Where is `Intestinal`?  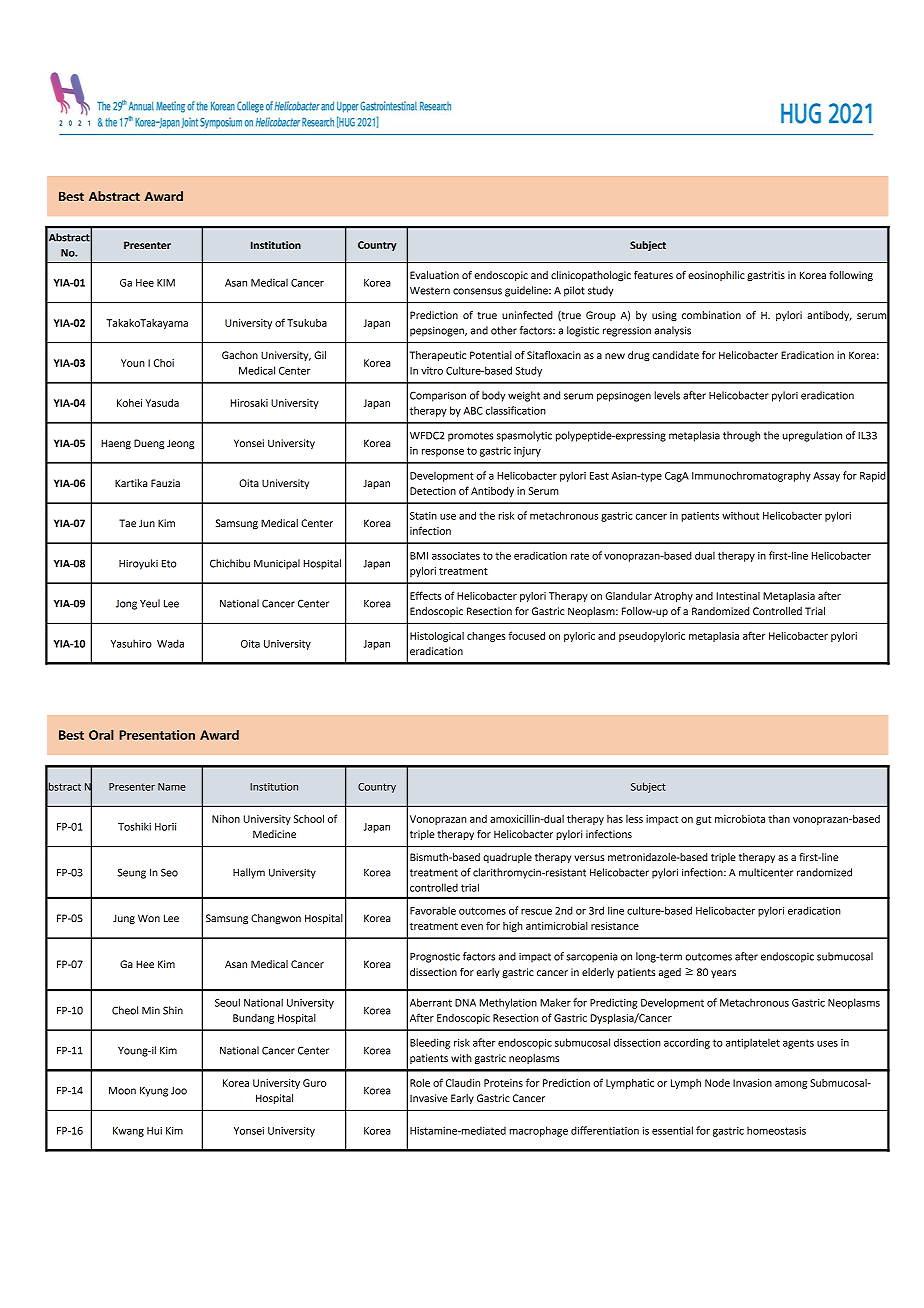
Intestinal is located at coordinates (738, 596).
